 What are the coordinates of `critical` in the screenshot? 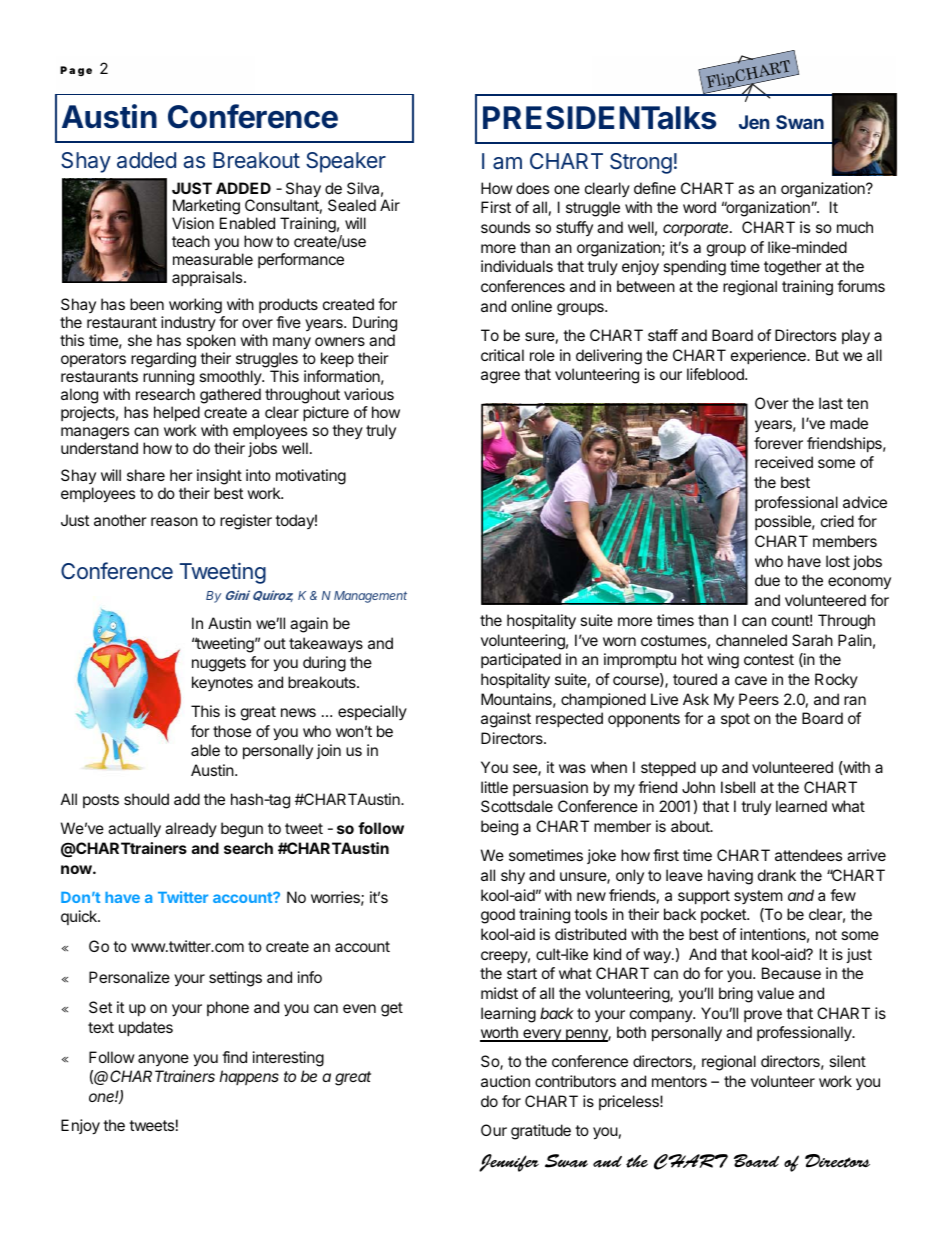 It's located at (502, 355).
